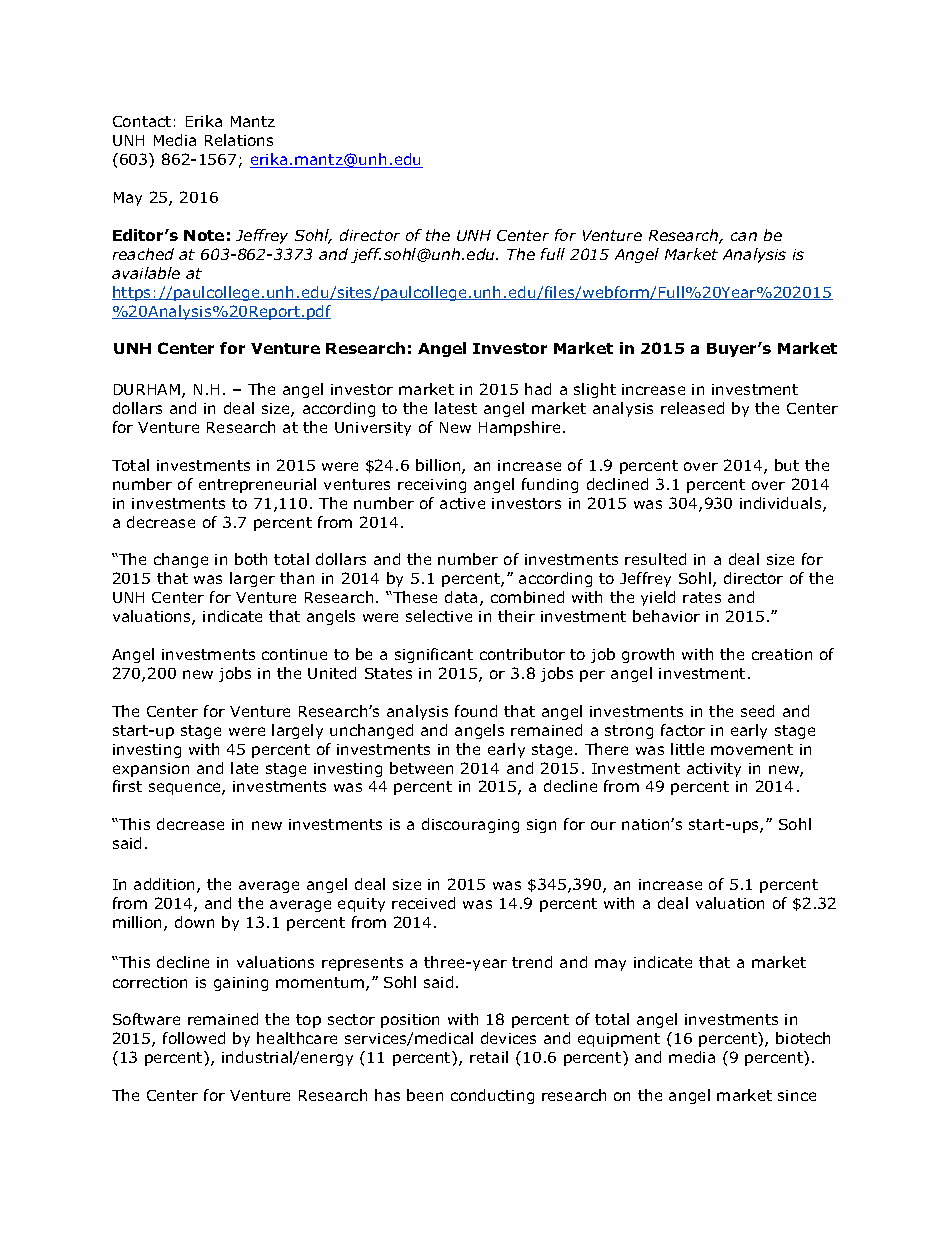 This screenshot has height=1233, width=952. I want to click on Relations, so click(239, 140).
